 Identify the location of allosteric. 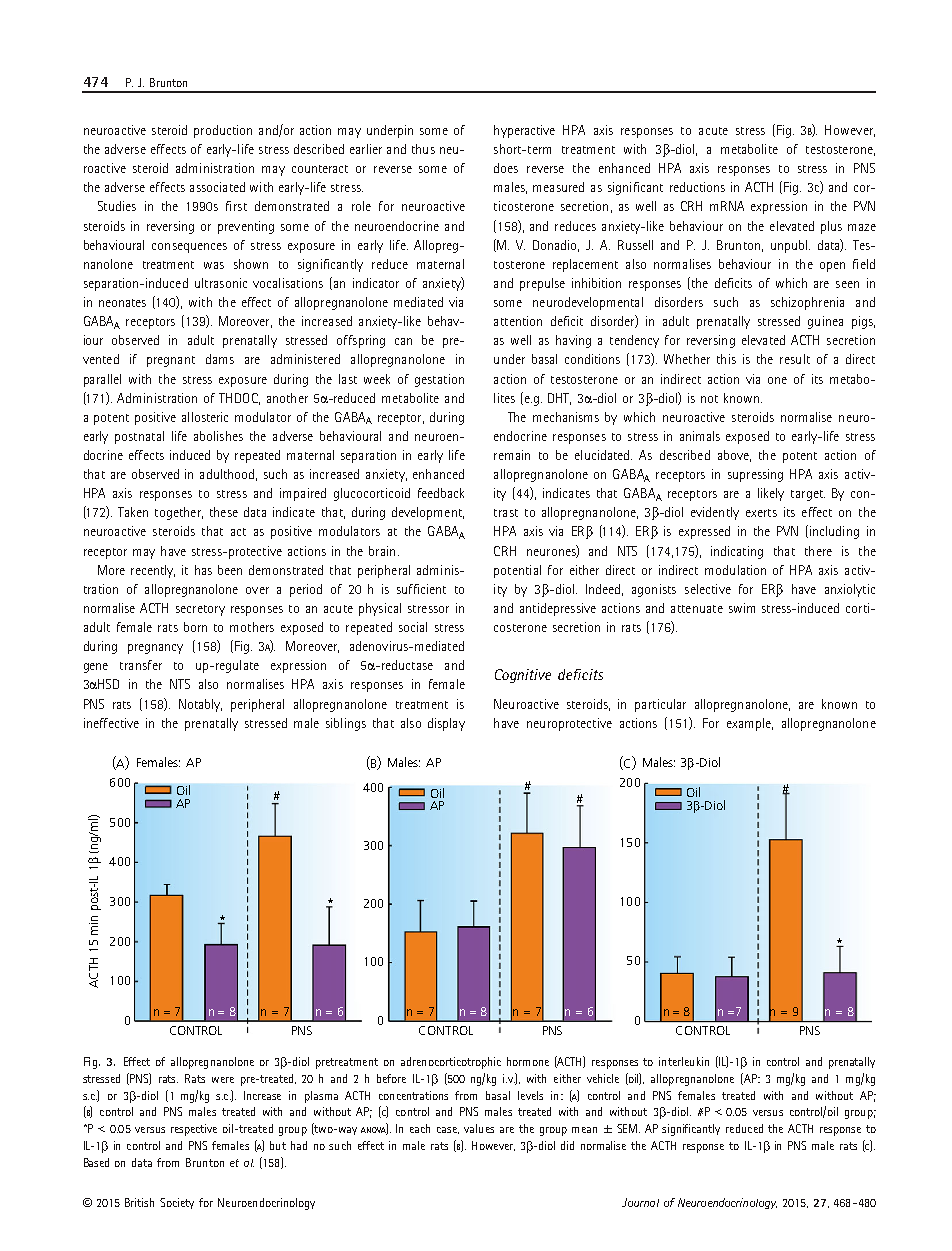
(205, 417).
